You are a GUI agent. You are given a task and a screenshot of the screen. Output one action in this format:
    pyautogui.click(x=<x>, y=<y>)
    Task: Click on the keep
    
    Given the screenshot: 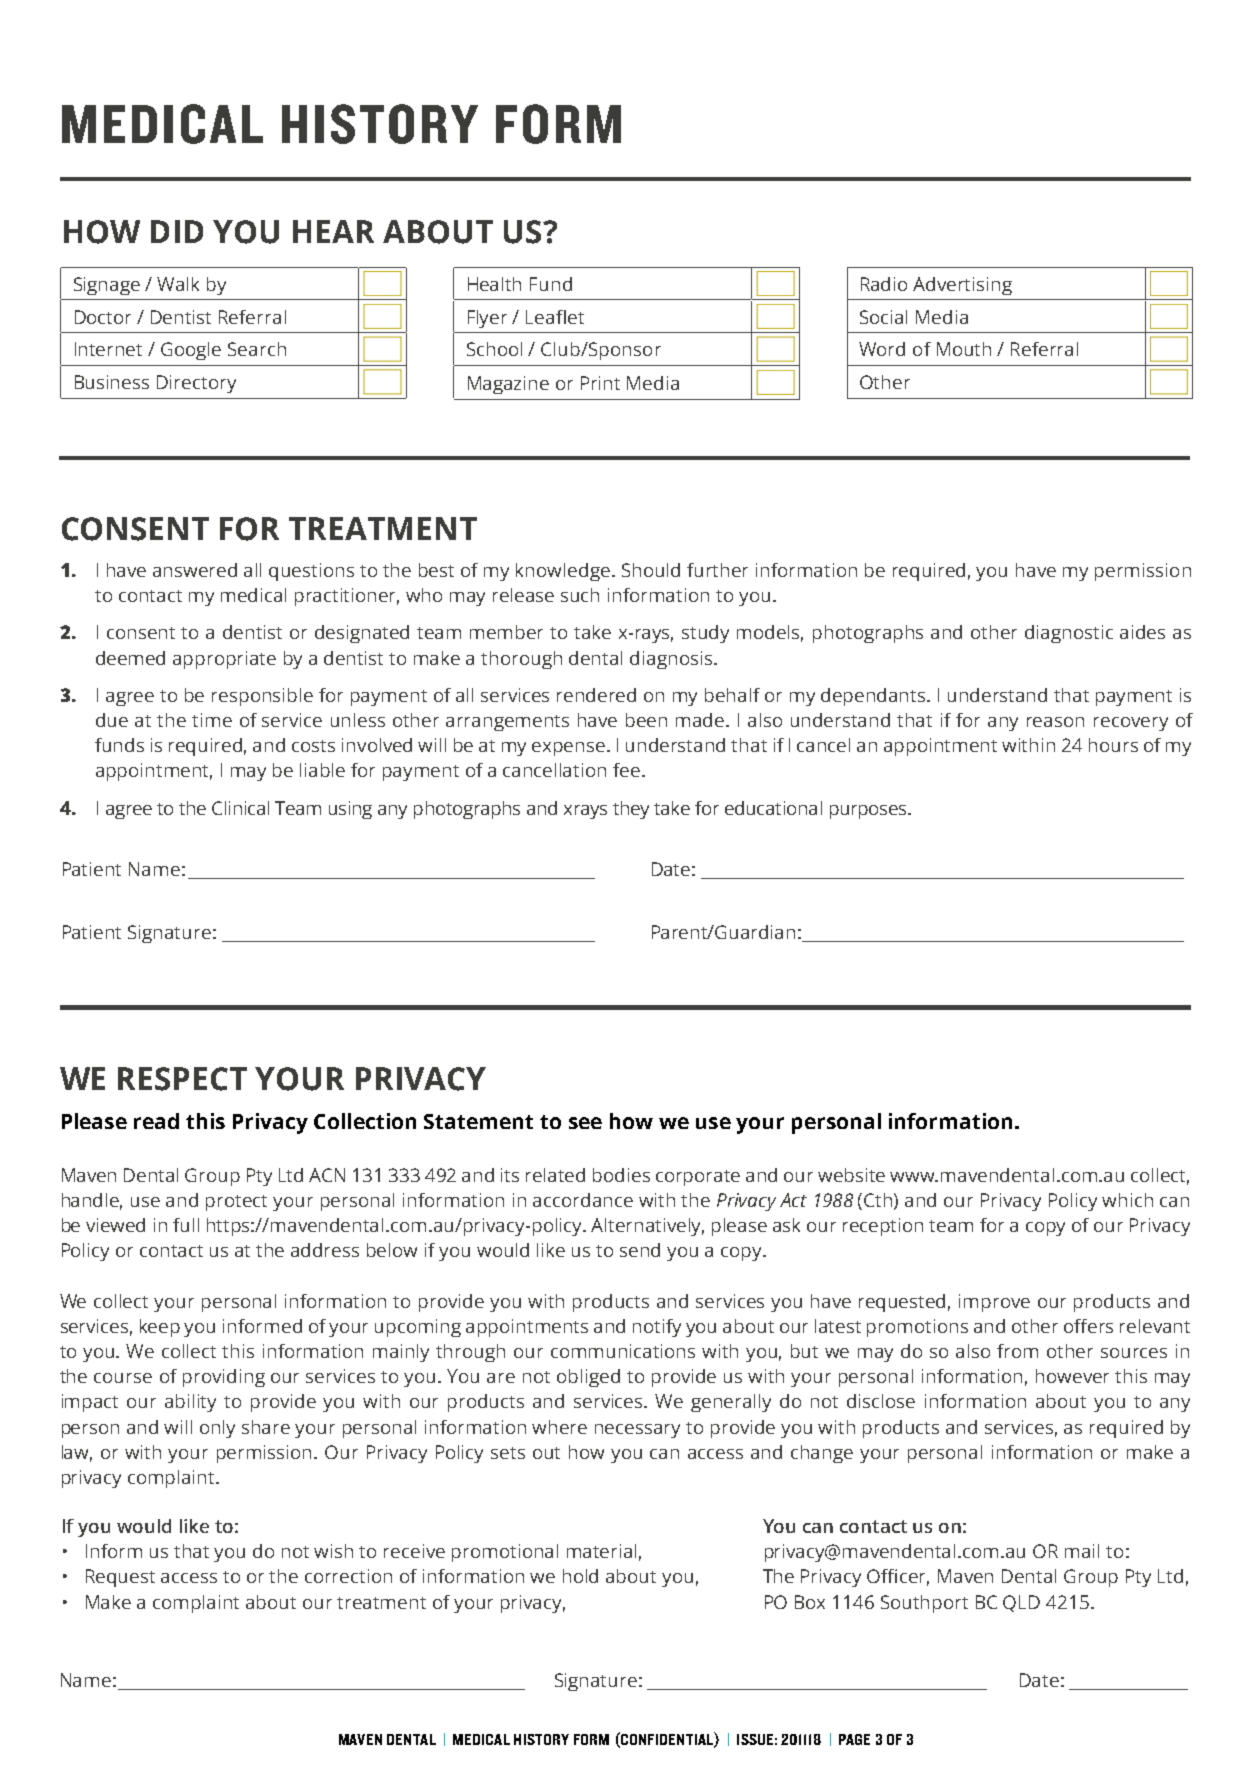 What is the action you would take?
    pyautogui.click(x=160, y=1328)
